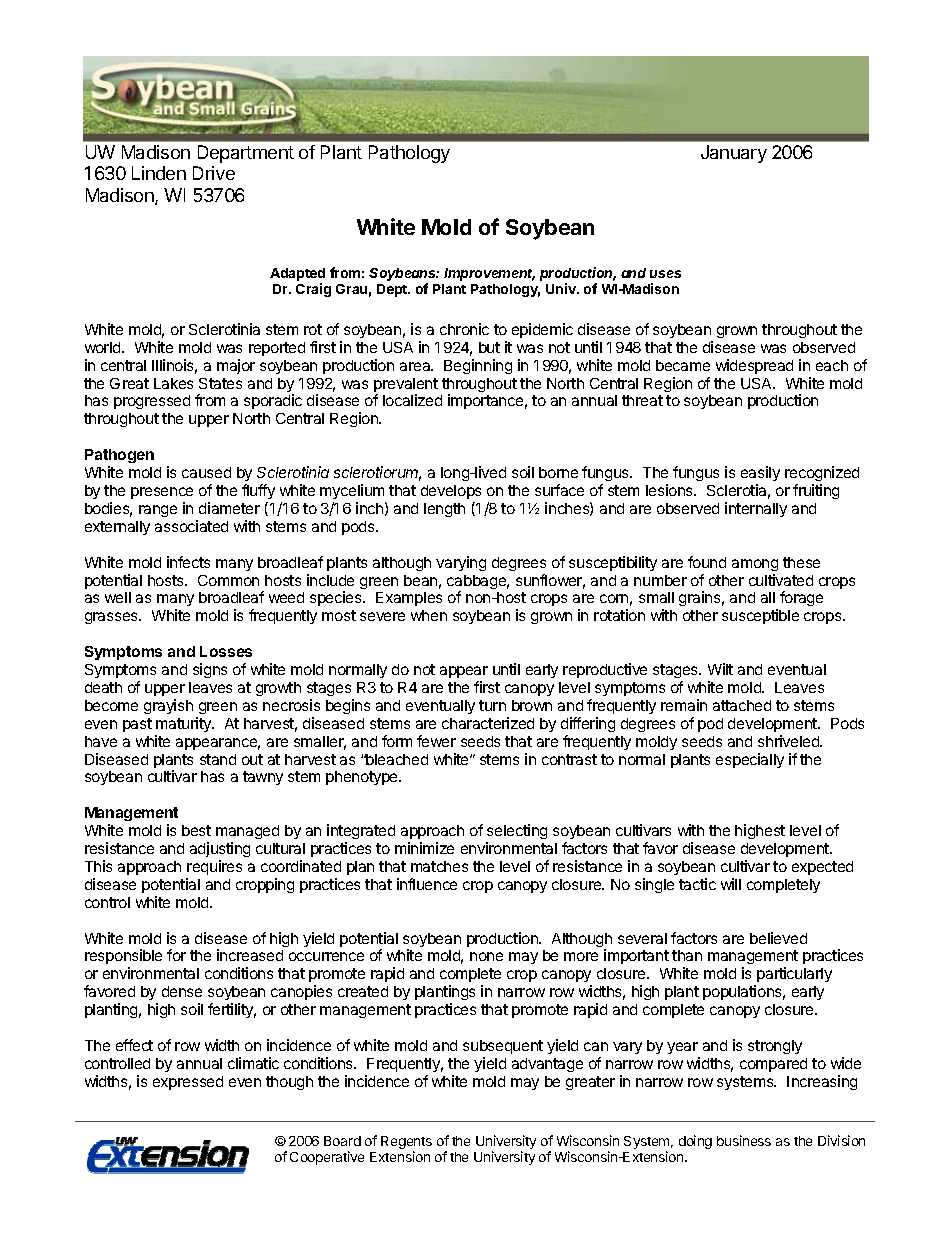 This page has width=952, height=1233. What do you see at coordinates (720, 669) in the page?
I see `Wilt` at bounding box center [720, 669].
